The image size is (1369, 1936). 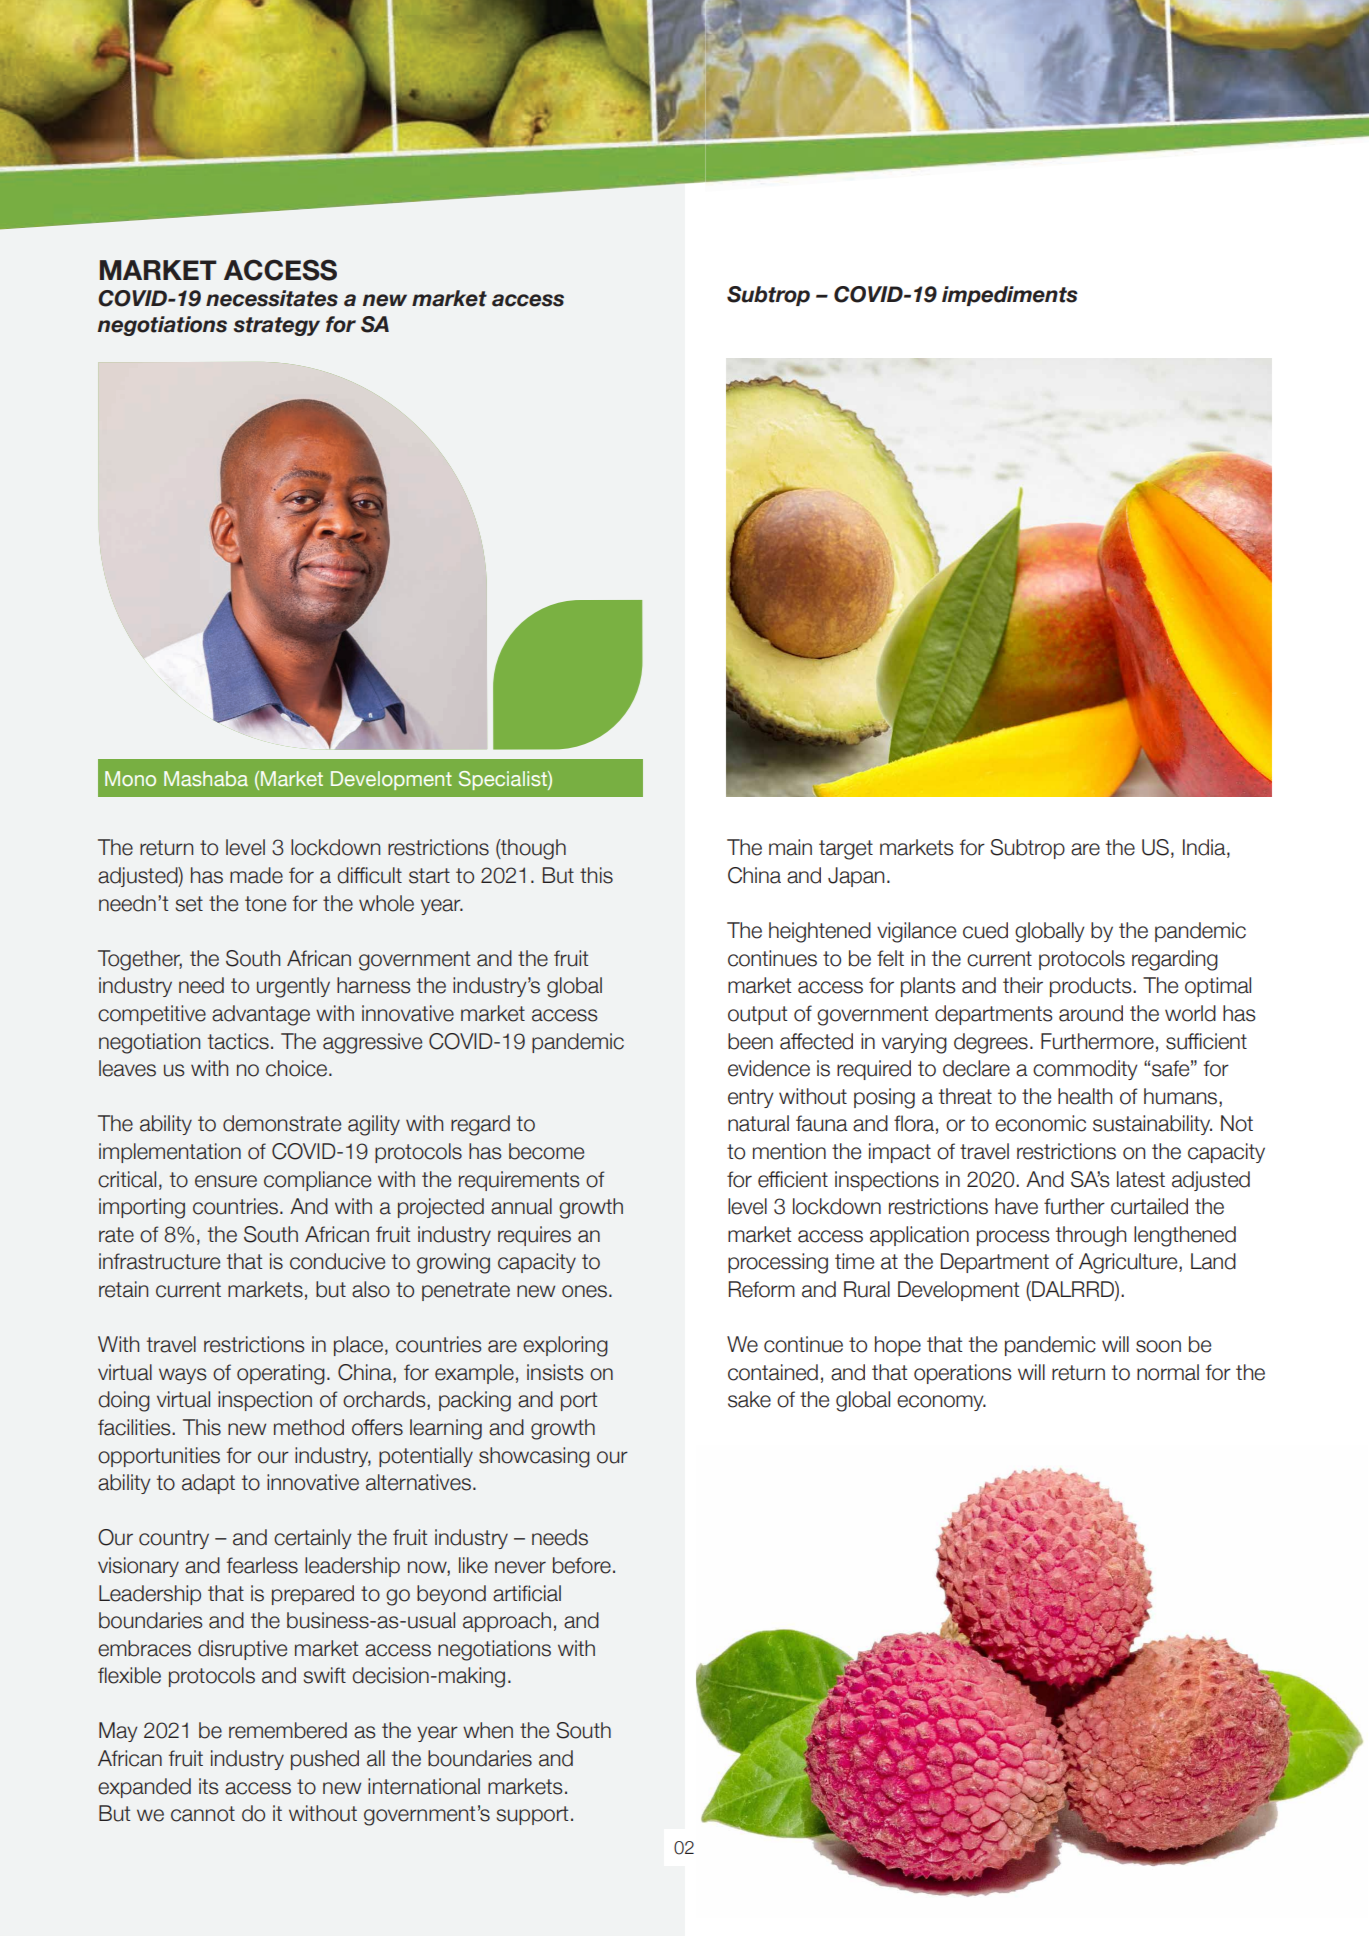 I want to click on when, so click(x=488, y=1730).
